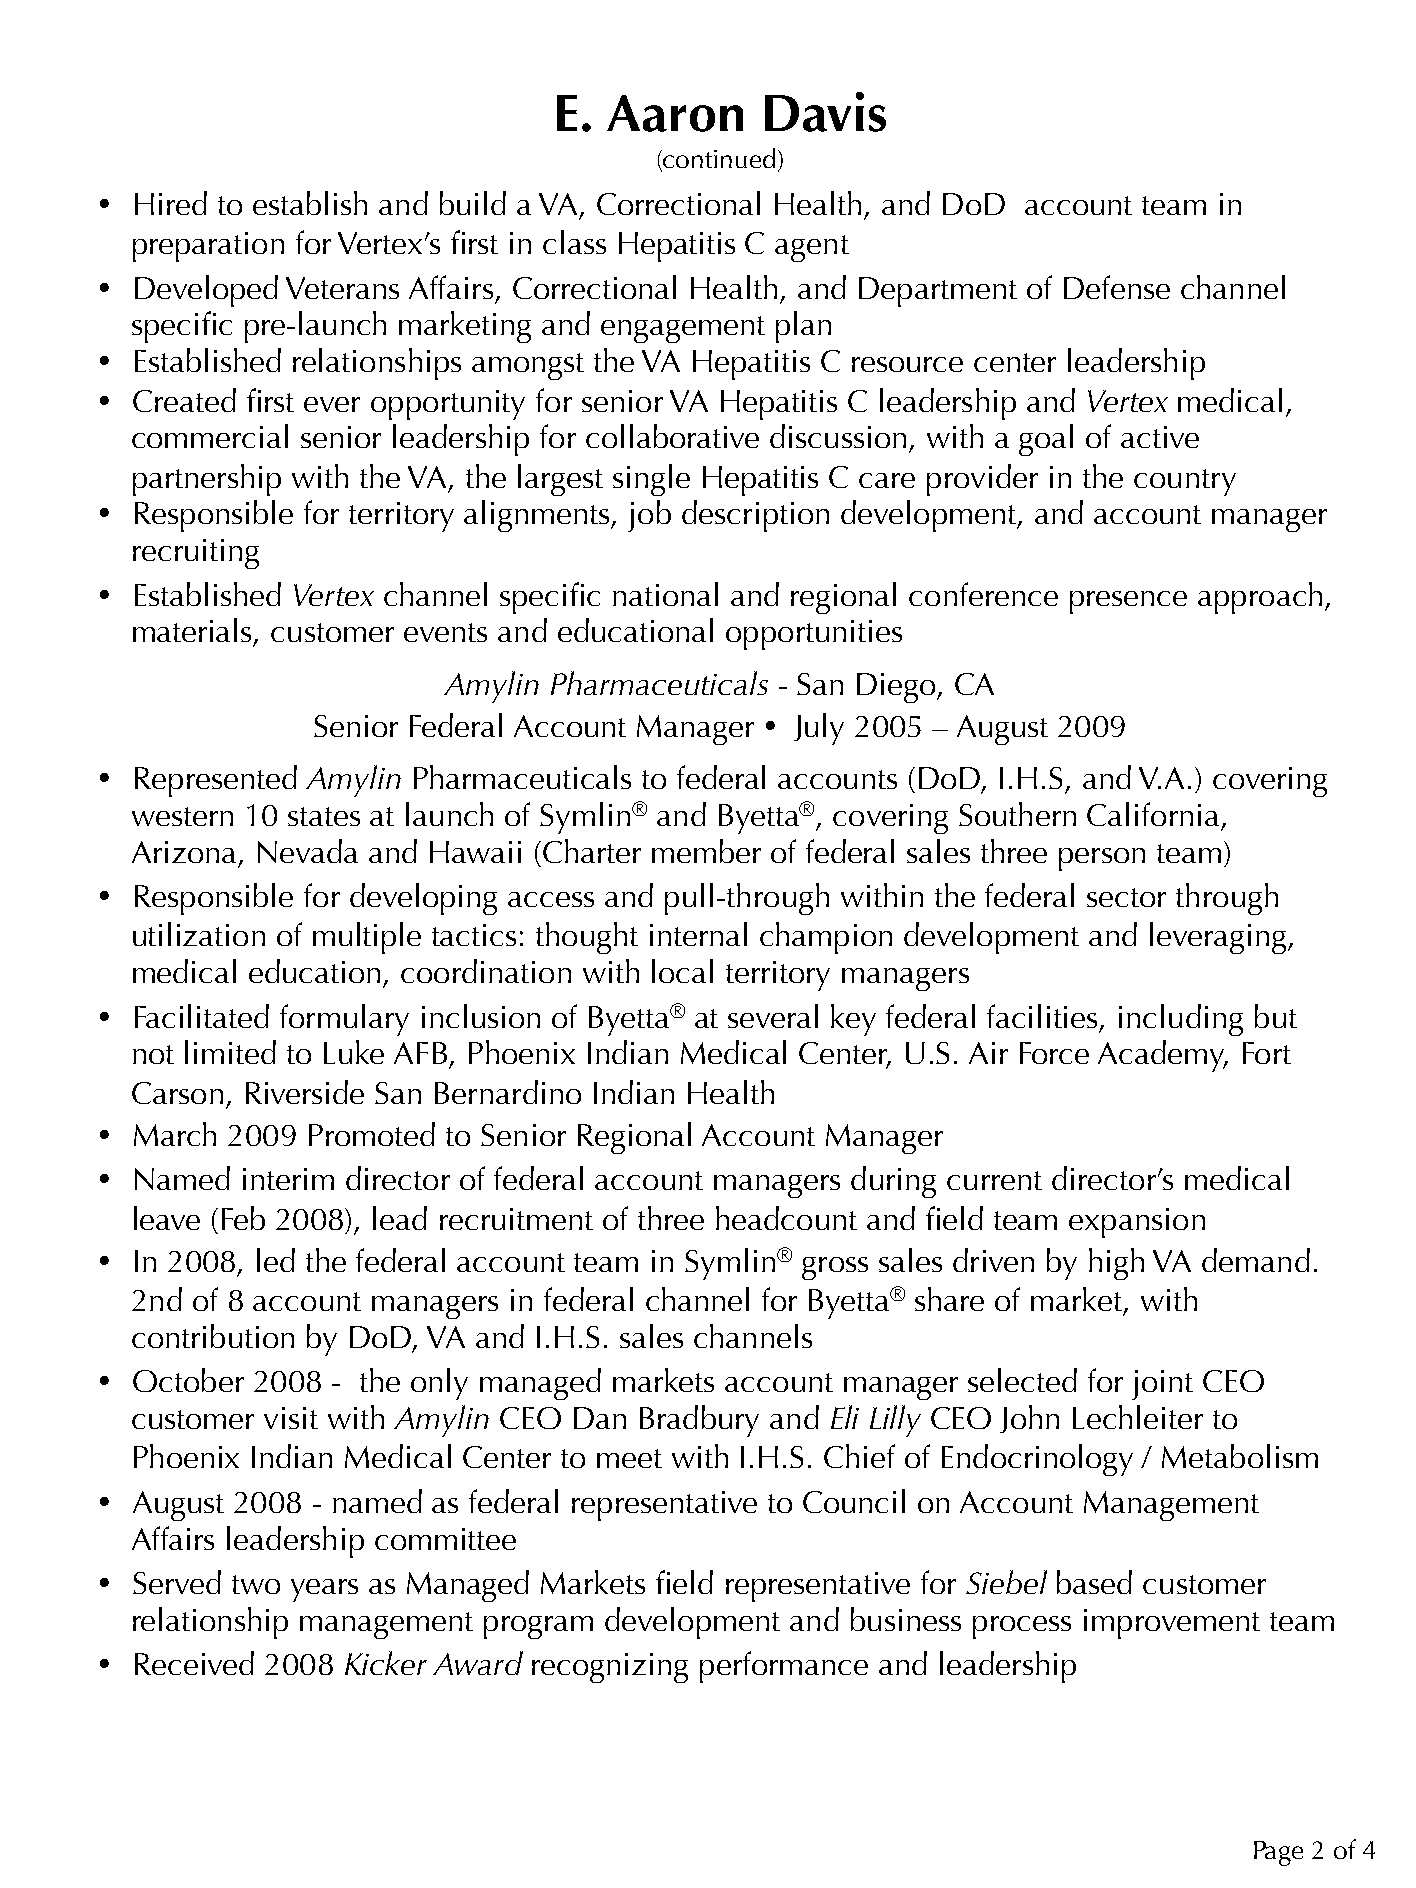 This screenshot has height=1888, width=1416. Describe the element at coordinates (1153, 814) in the screenshot. I see `California` at that location.
